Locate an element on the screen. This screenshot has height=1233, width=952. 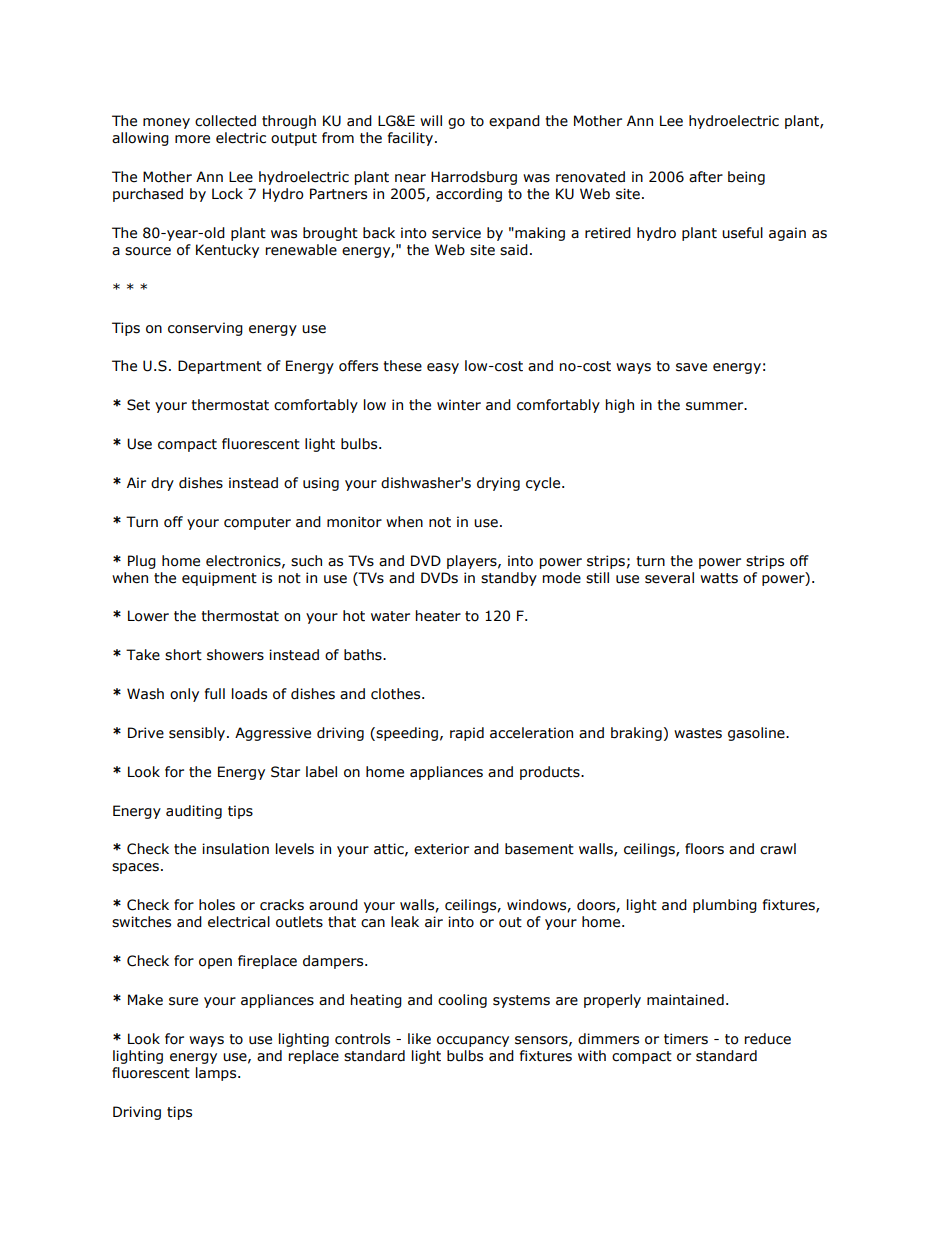
will is located at coordinates (431, 120).
